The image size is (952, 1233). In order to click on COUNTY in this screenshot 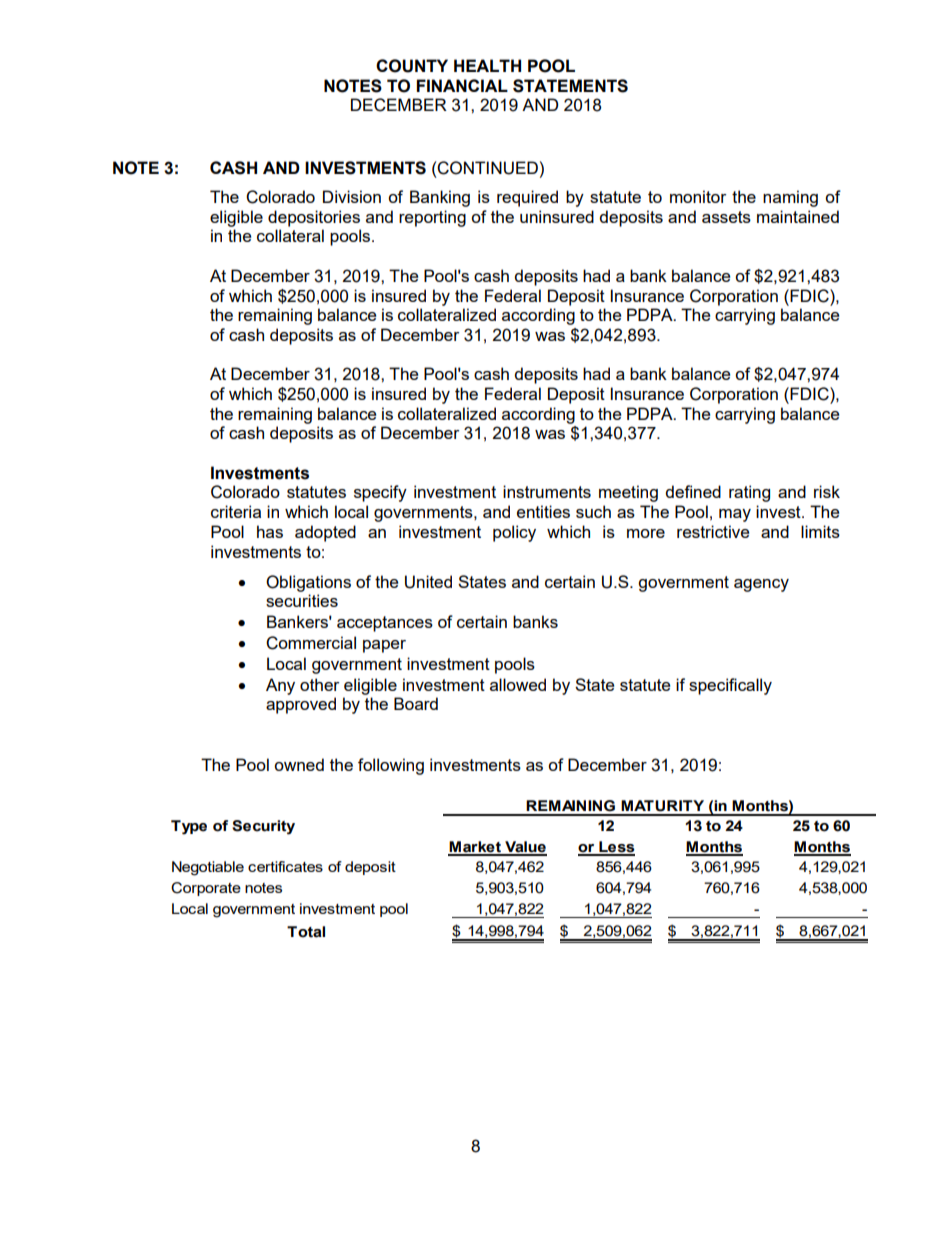, I will do `click(412, 66)`.
